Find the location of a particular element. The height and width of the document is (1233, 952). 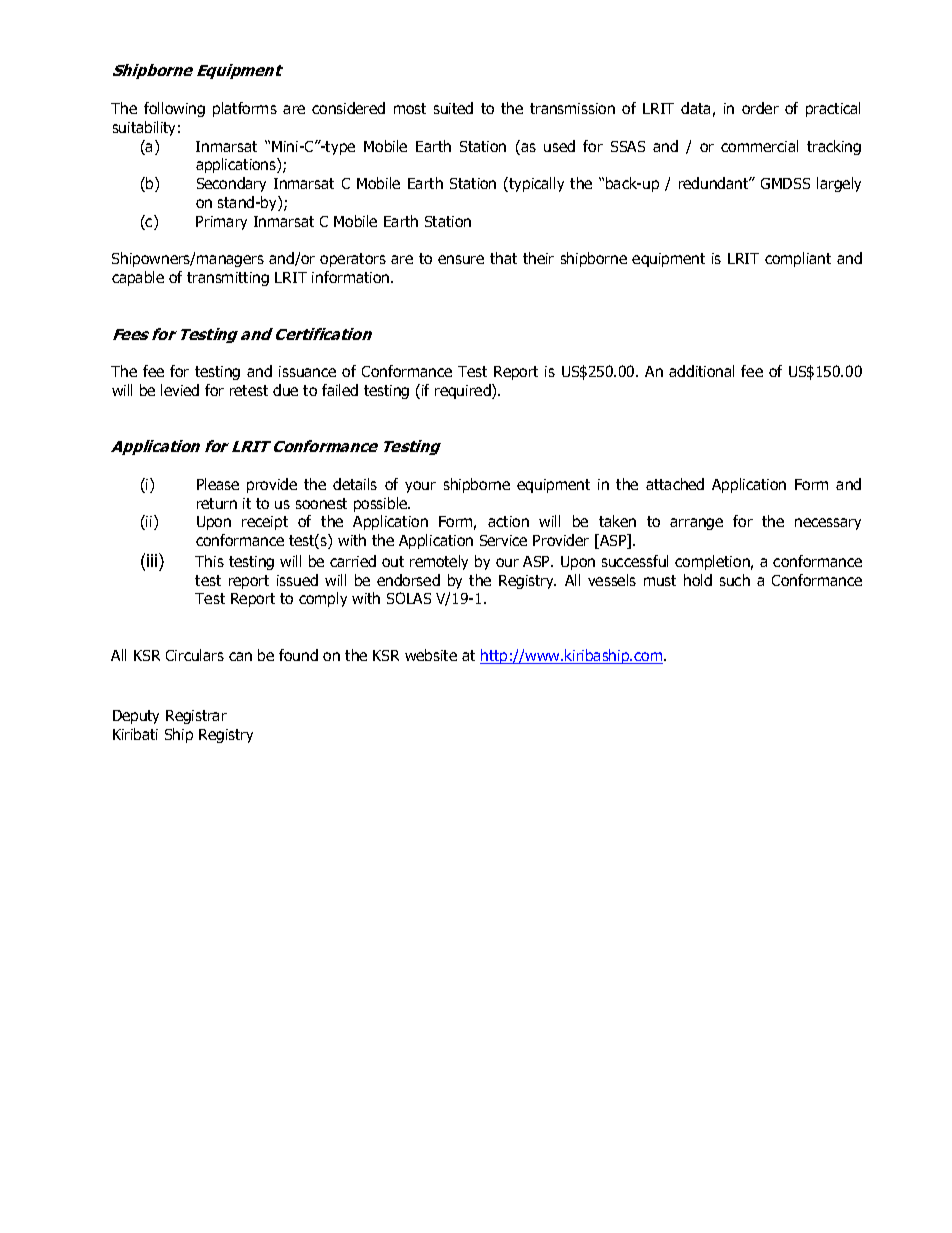

additional is located at coordinates (701, 371).
